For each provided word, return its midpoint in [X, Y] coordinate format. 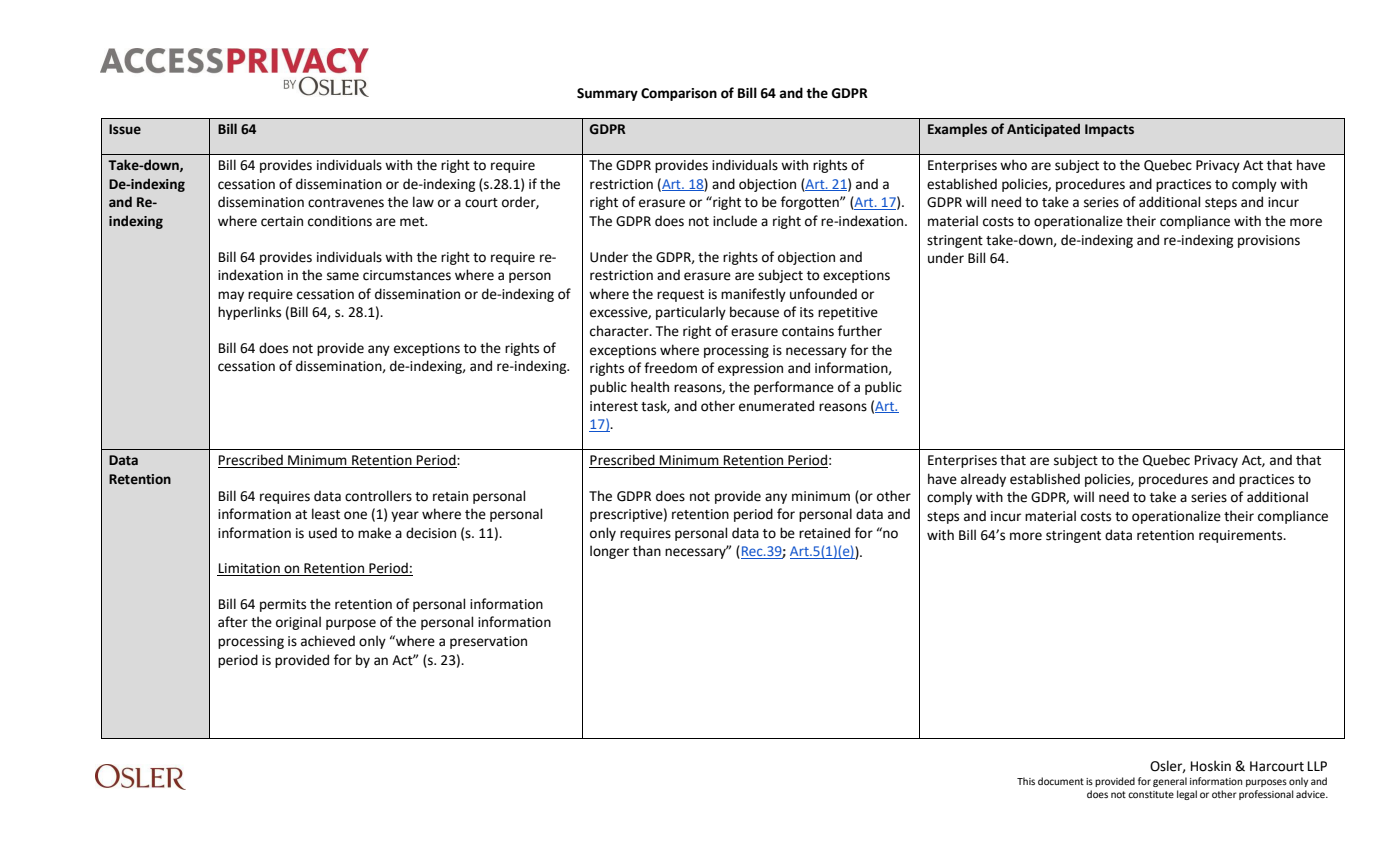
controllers [378, 496]
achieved [328, 641]
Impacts [1109, 130]
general [1170, 782]
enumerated [776, 406]
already [983, 480]
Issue [125, 129]
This [1026, 781]
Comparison [679, 94]
